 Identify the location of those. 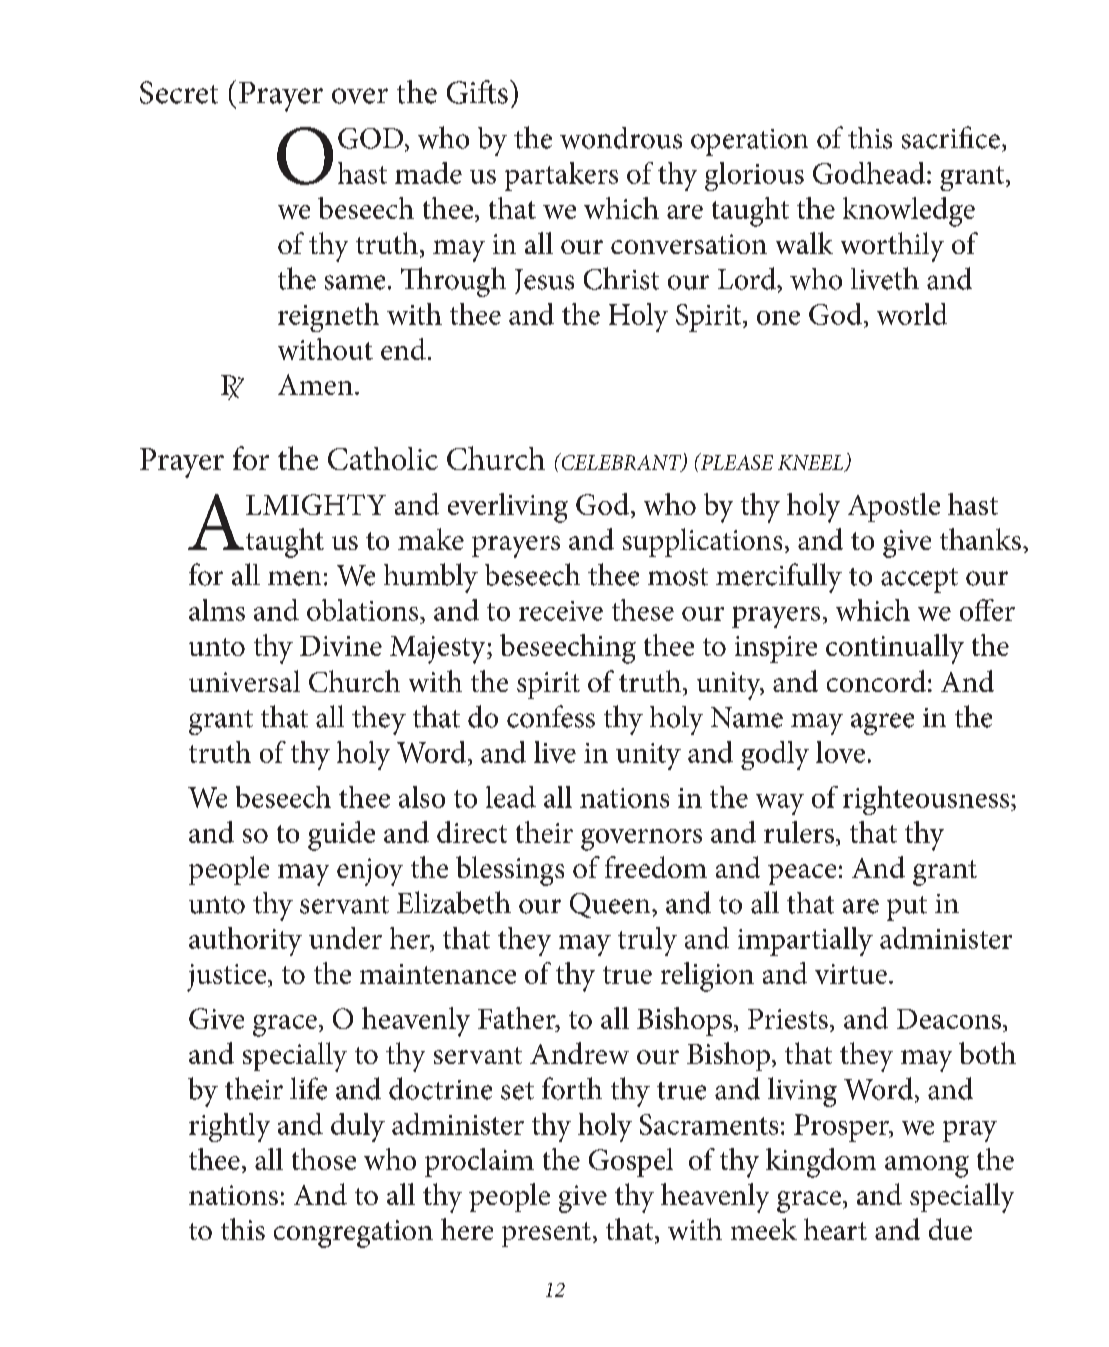
(324, 1159).
